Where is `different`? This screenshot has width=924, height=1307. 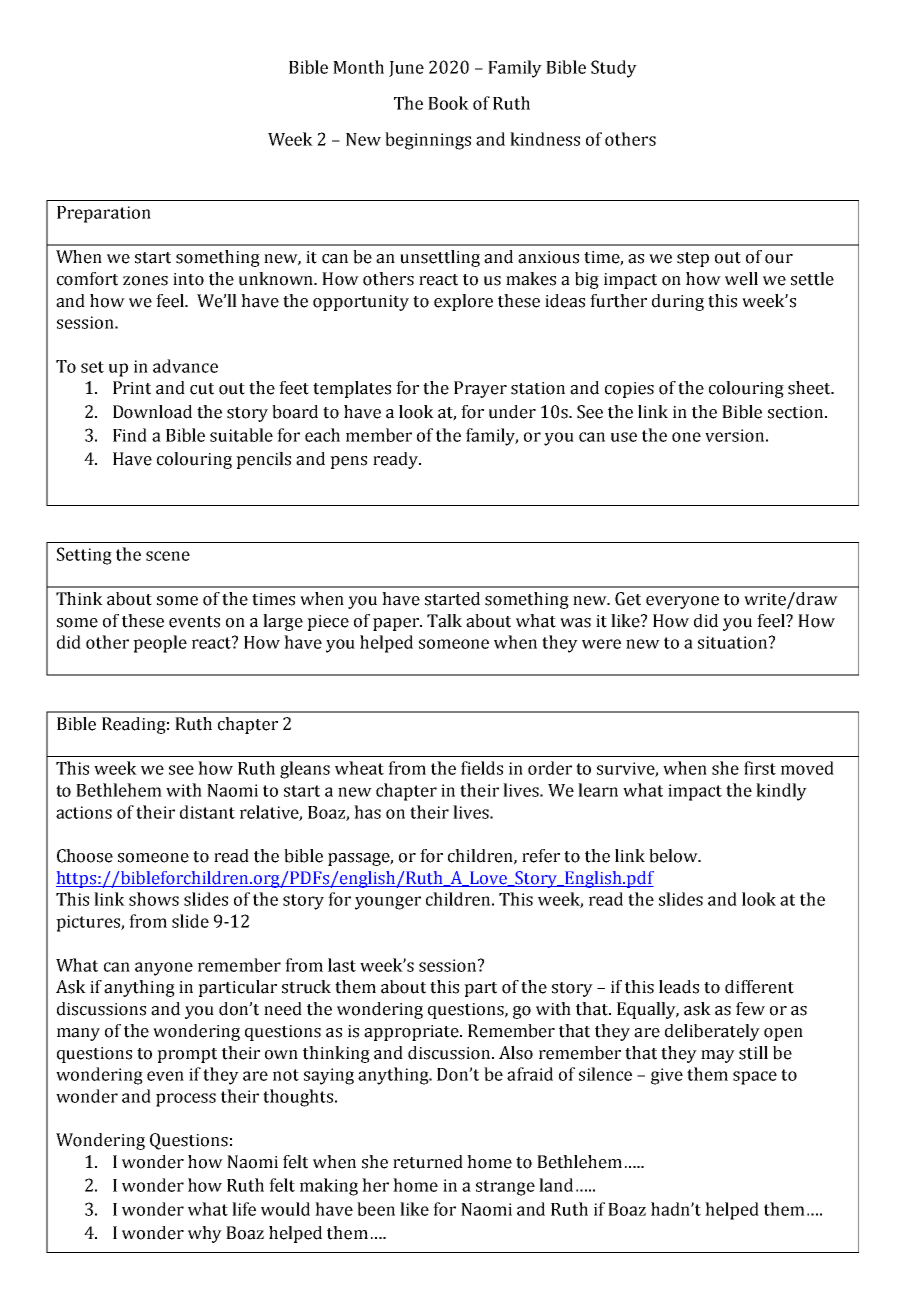 different is located at coordinates (759, 987).
